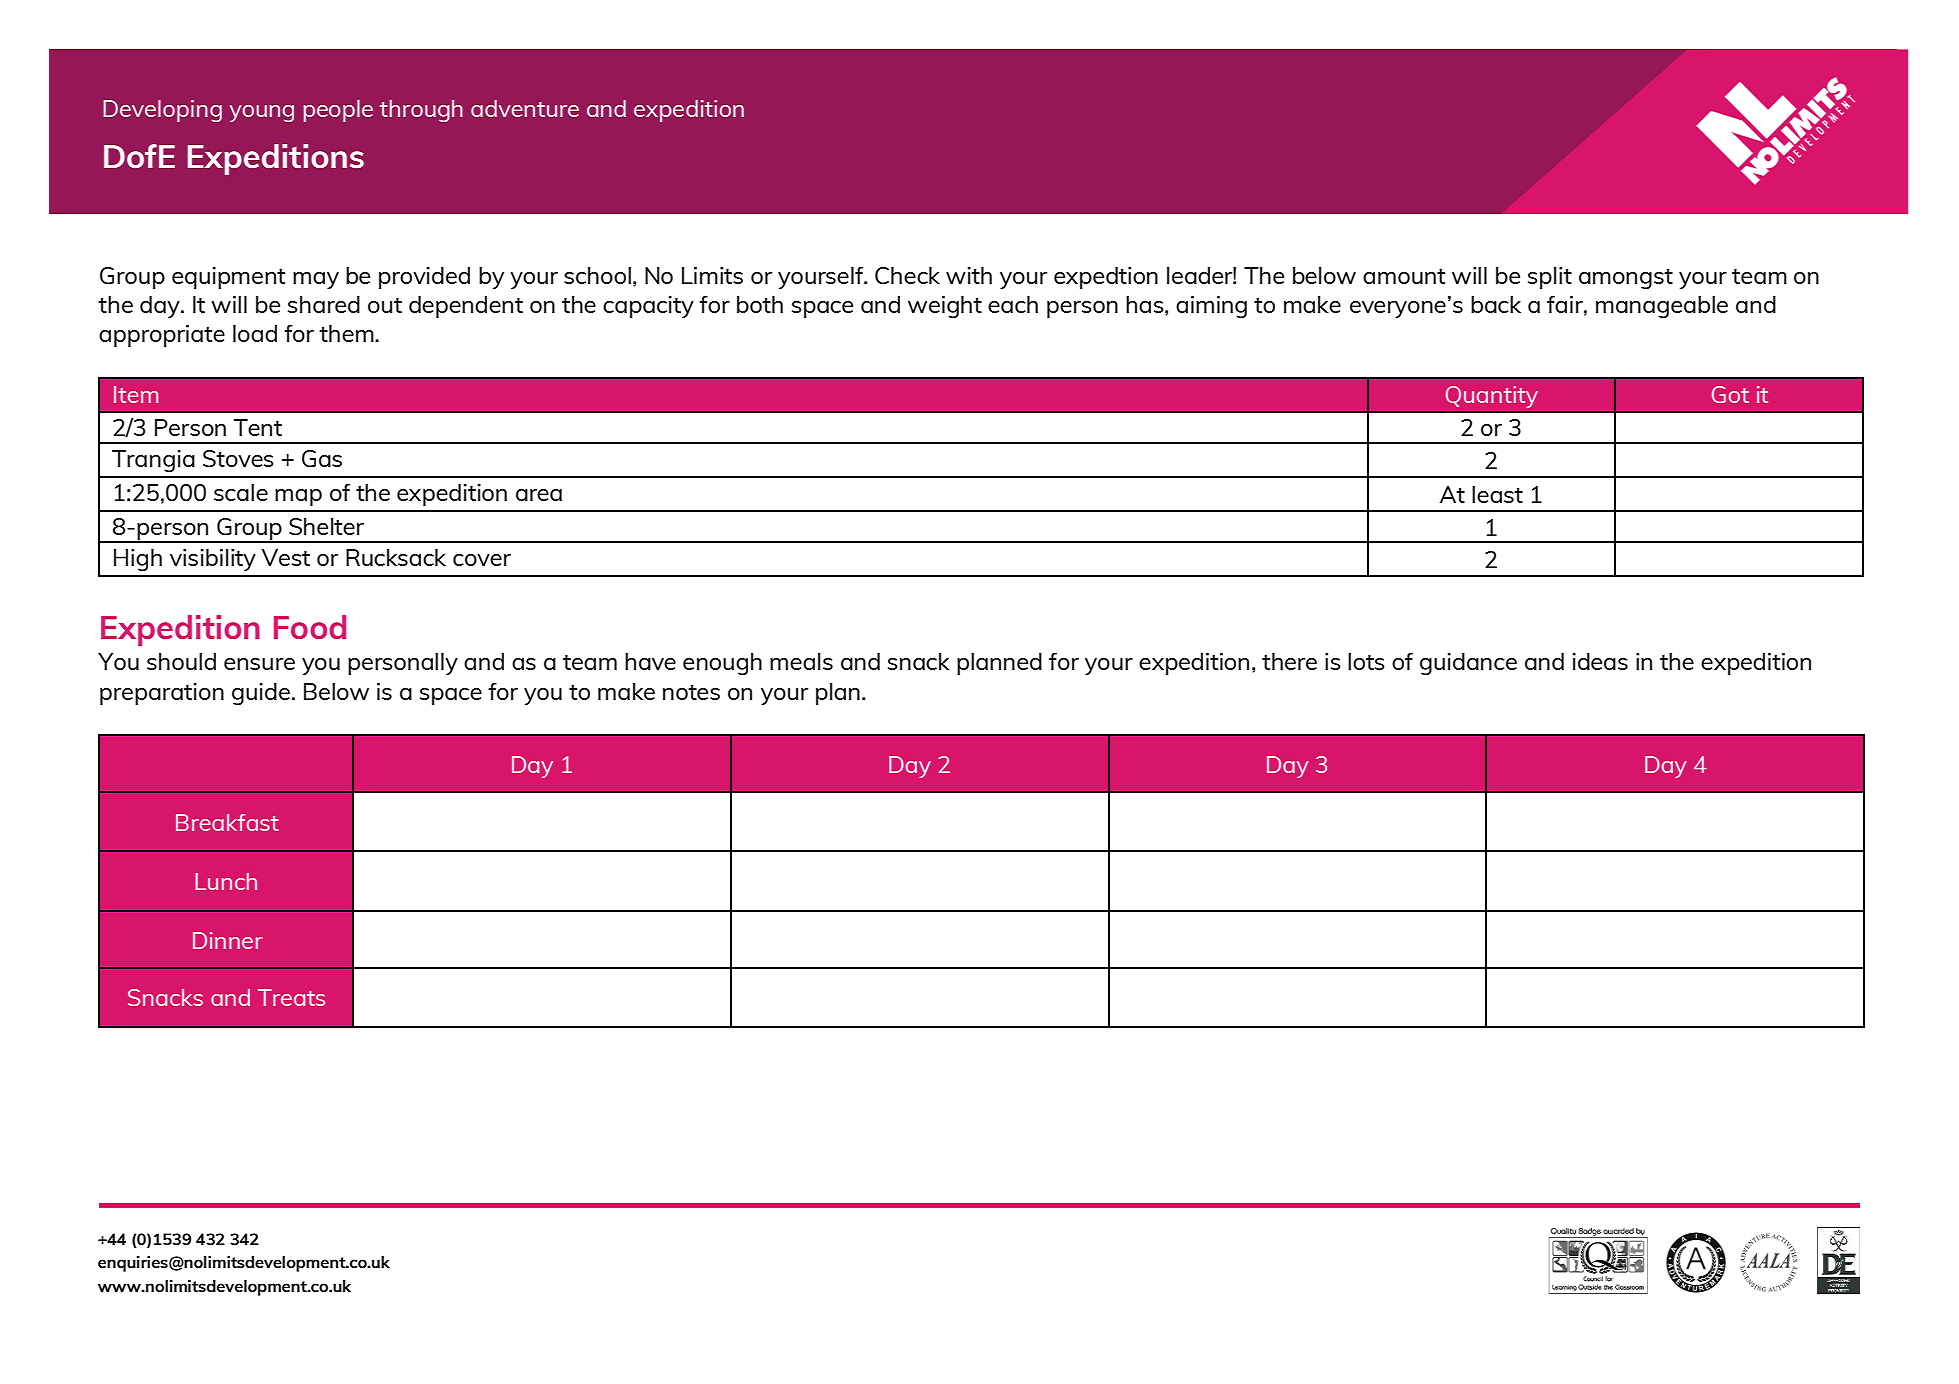  Describe the element at coordinates (801, 661) in the screenshot. I see `meals` at that location.
